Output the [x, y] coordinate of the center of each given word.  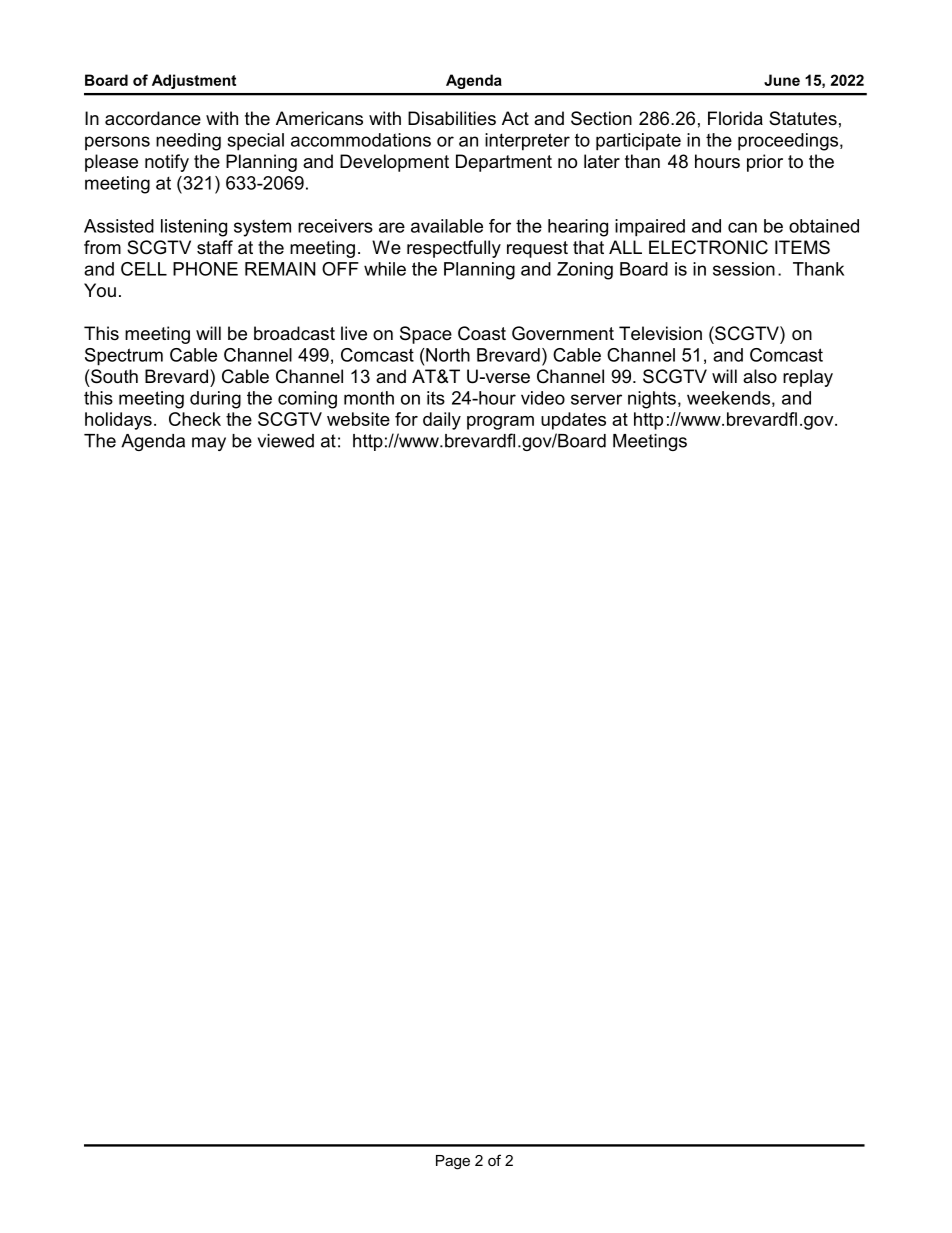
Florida [735, 118]
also [760, 376]
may [209, 444]
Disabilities [452, 118]
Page [453, 1162]
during [215, 400]
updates [573, 421]
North [447, 355]
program [500, 423]
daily [442, 421]
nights [652, 400]
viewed [286, 441]
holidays [118, 421]
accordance [153, 118]
